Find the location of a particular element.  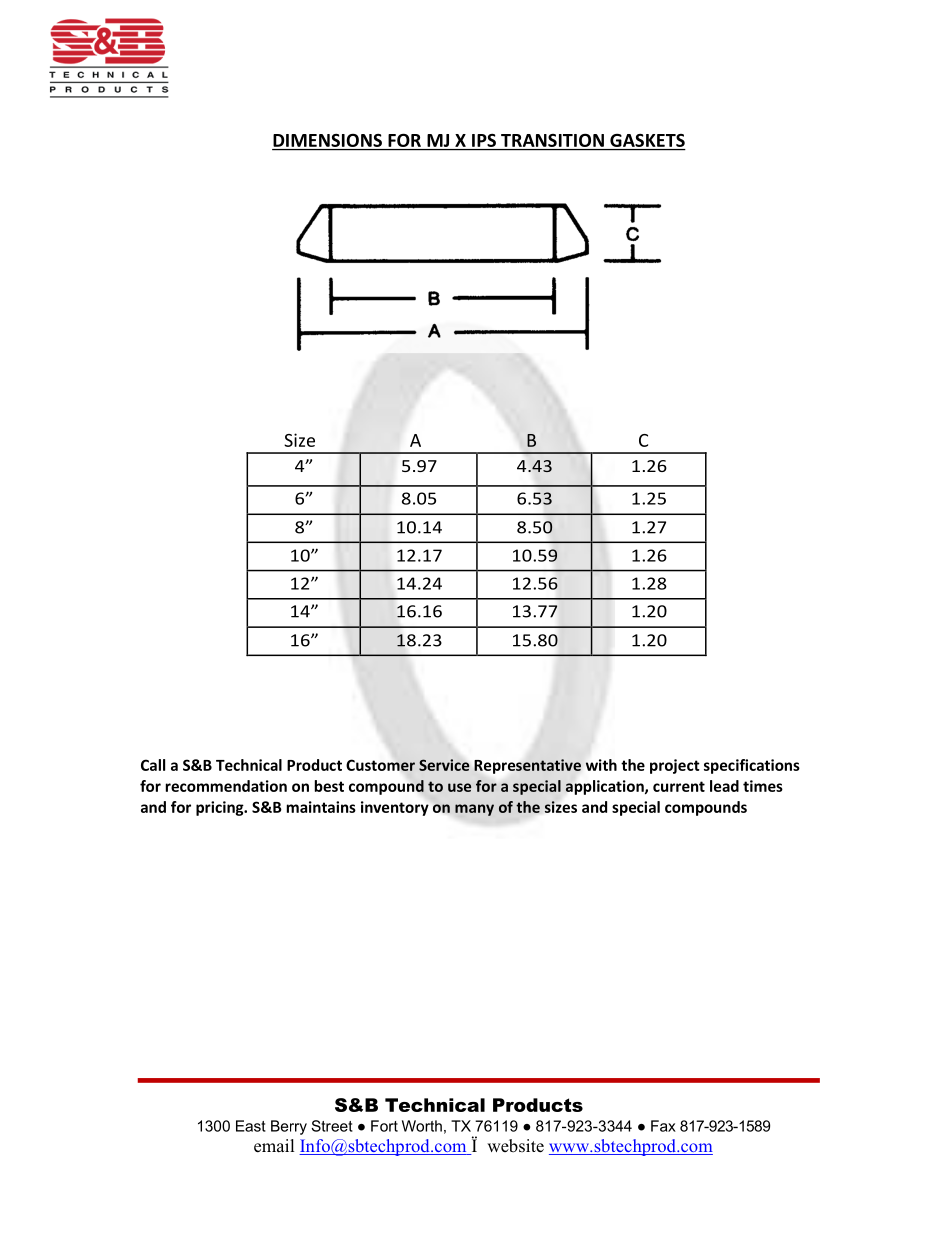

specifications is located at coordinates (752, 766).
